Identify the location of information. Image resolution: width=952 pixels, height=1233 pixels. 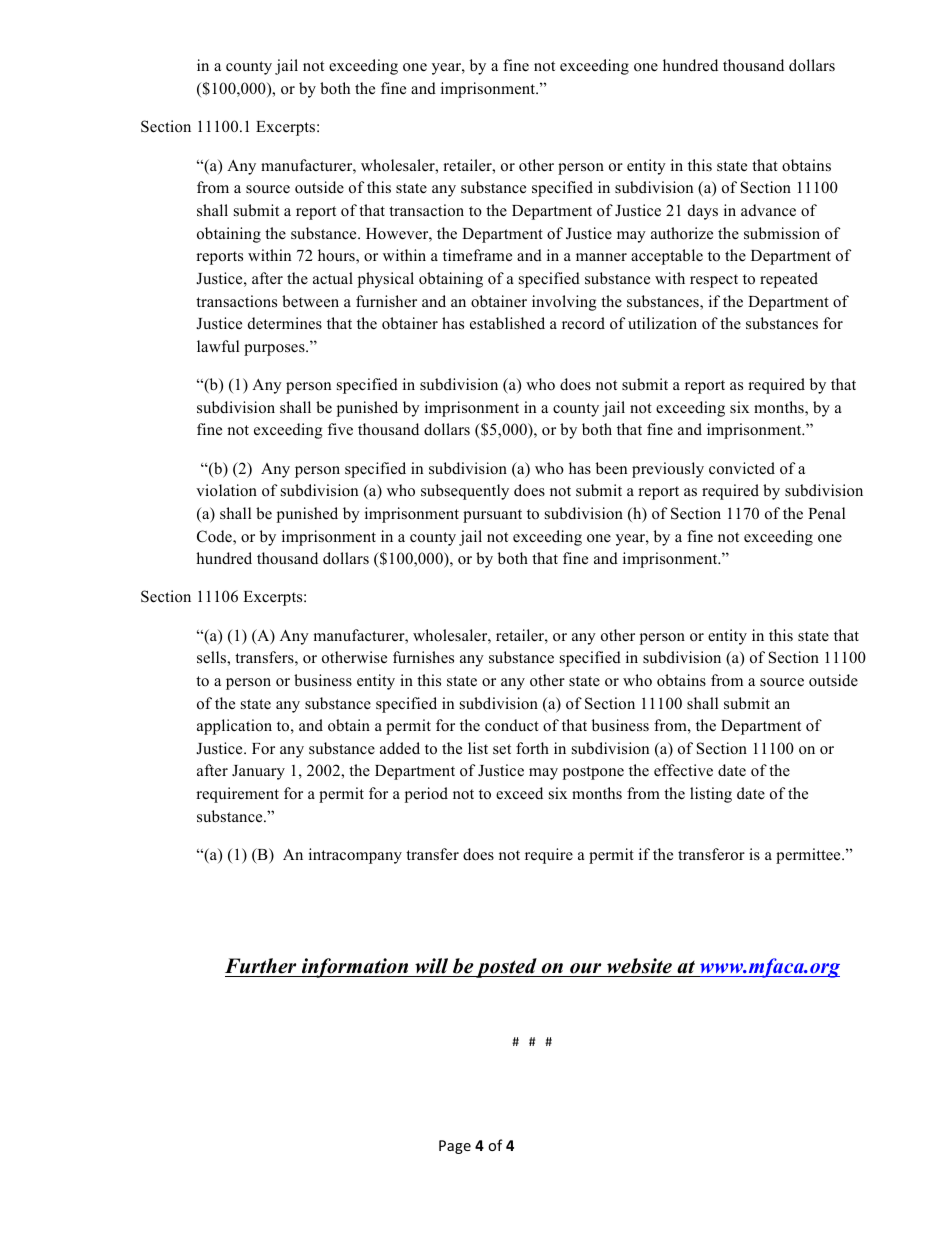
(355, 968).
